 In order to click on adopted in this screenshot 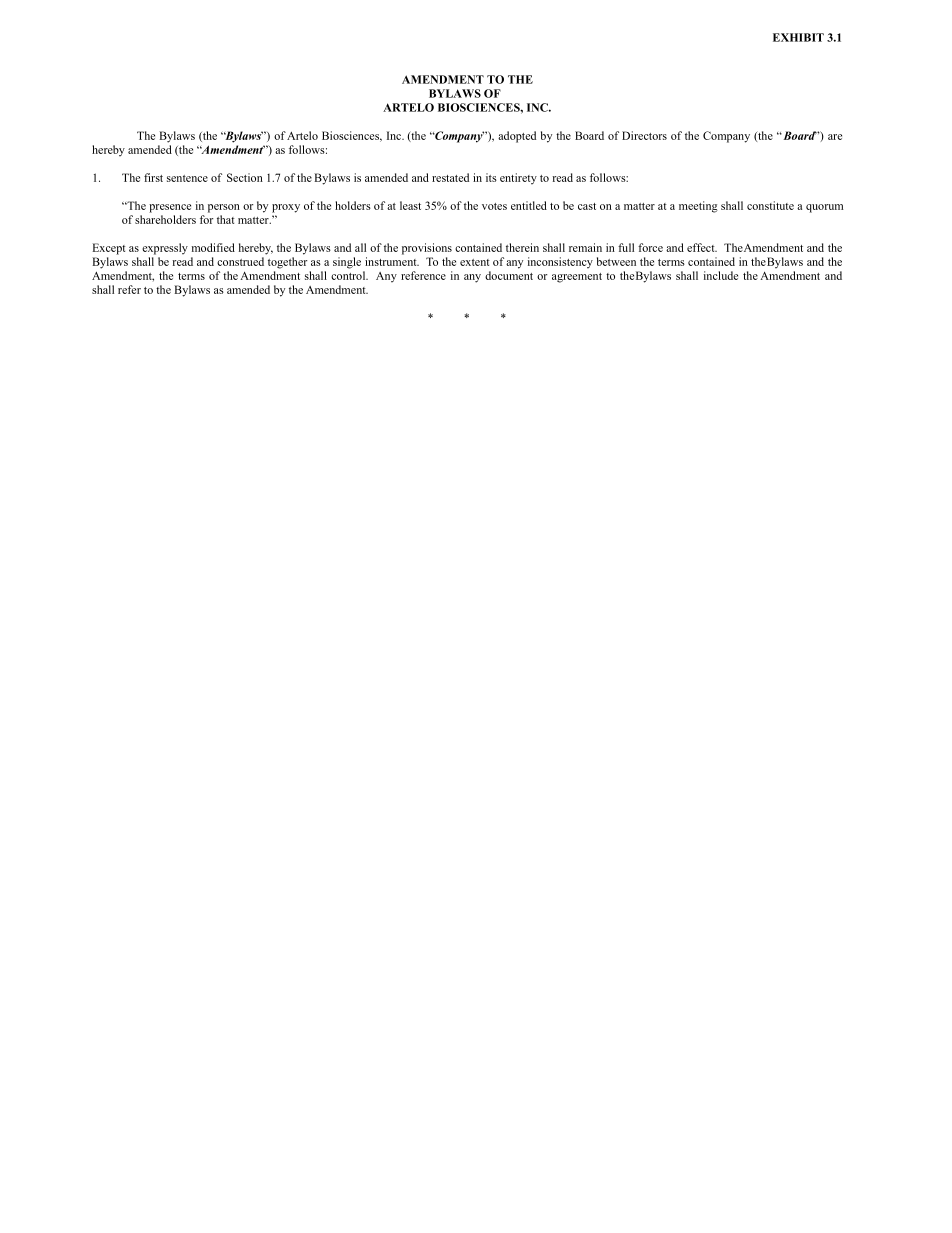, I will do `click(517, 137)`.
